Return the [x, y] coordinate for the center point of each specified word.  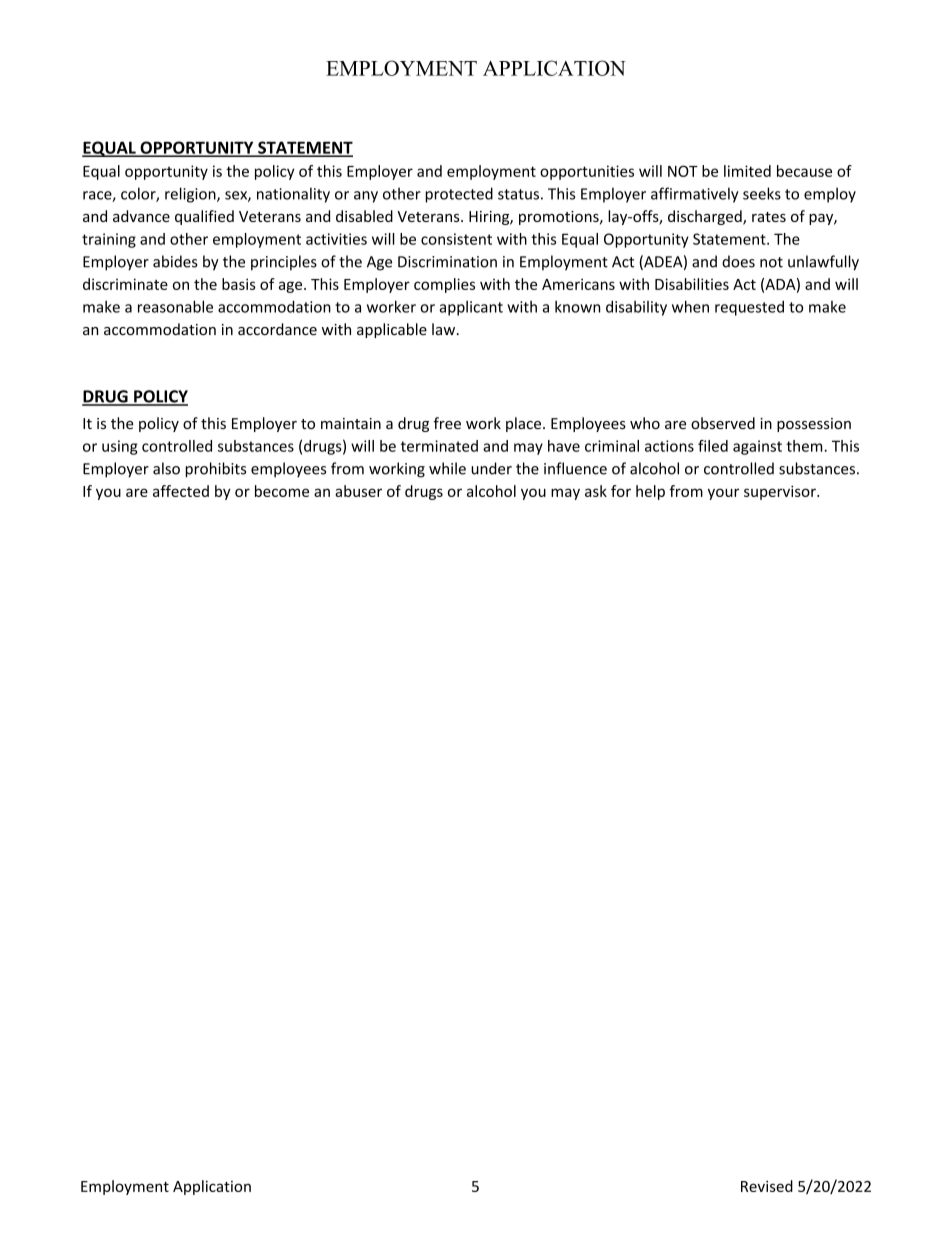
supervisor [781, 492]
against [757, 447]
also [166, 468]
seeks [762, 193]
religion [191, 195]
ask [596, 491]
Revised [767, 1186]
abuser [358, 491]
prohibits [215, 470]
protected [459, 195]
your [723, 494]
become [282, 491]
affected [181, 491]
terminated [439, 446]
